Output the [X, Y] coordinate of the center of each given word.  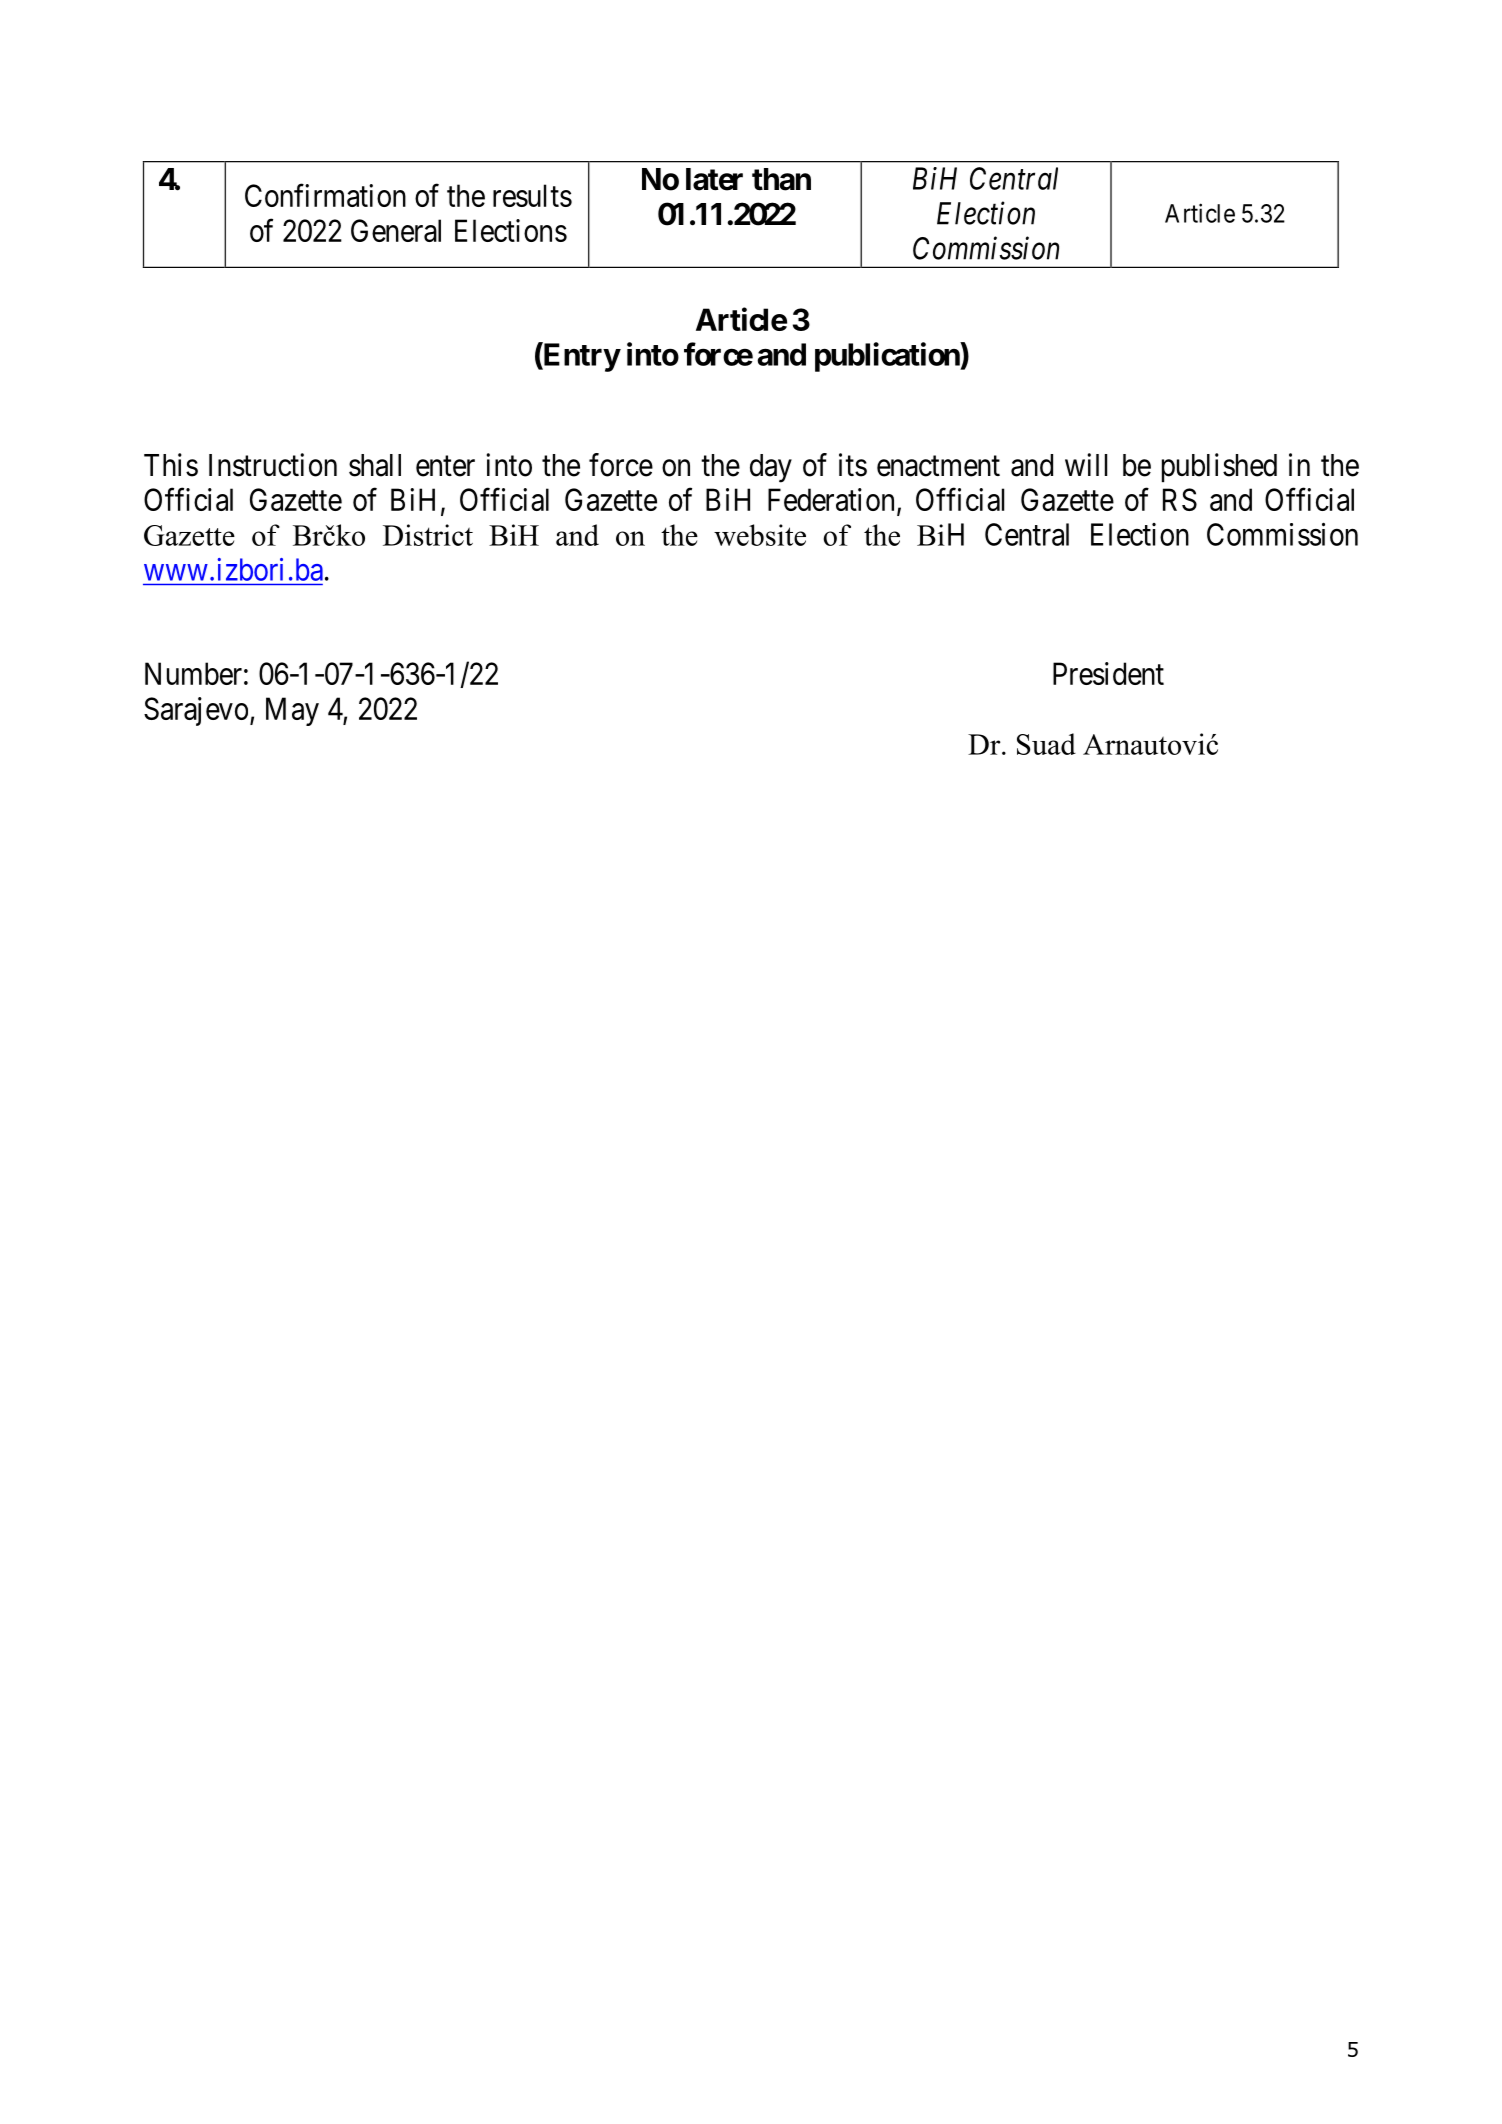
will [1086, 464]
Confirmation [325, 195]
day [771, 468]
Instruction [273, 465]
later [714, 179]
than [781, 179]
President [1108, 673]
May [292, 711]
